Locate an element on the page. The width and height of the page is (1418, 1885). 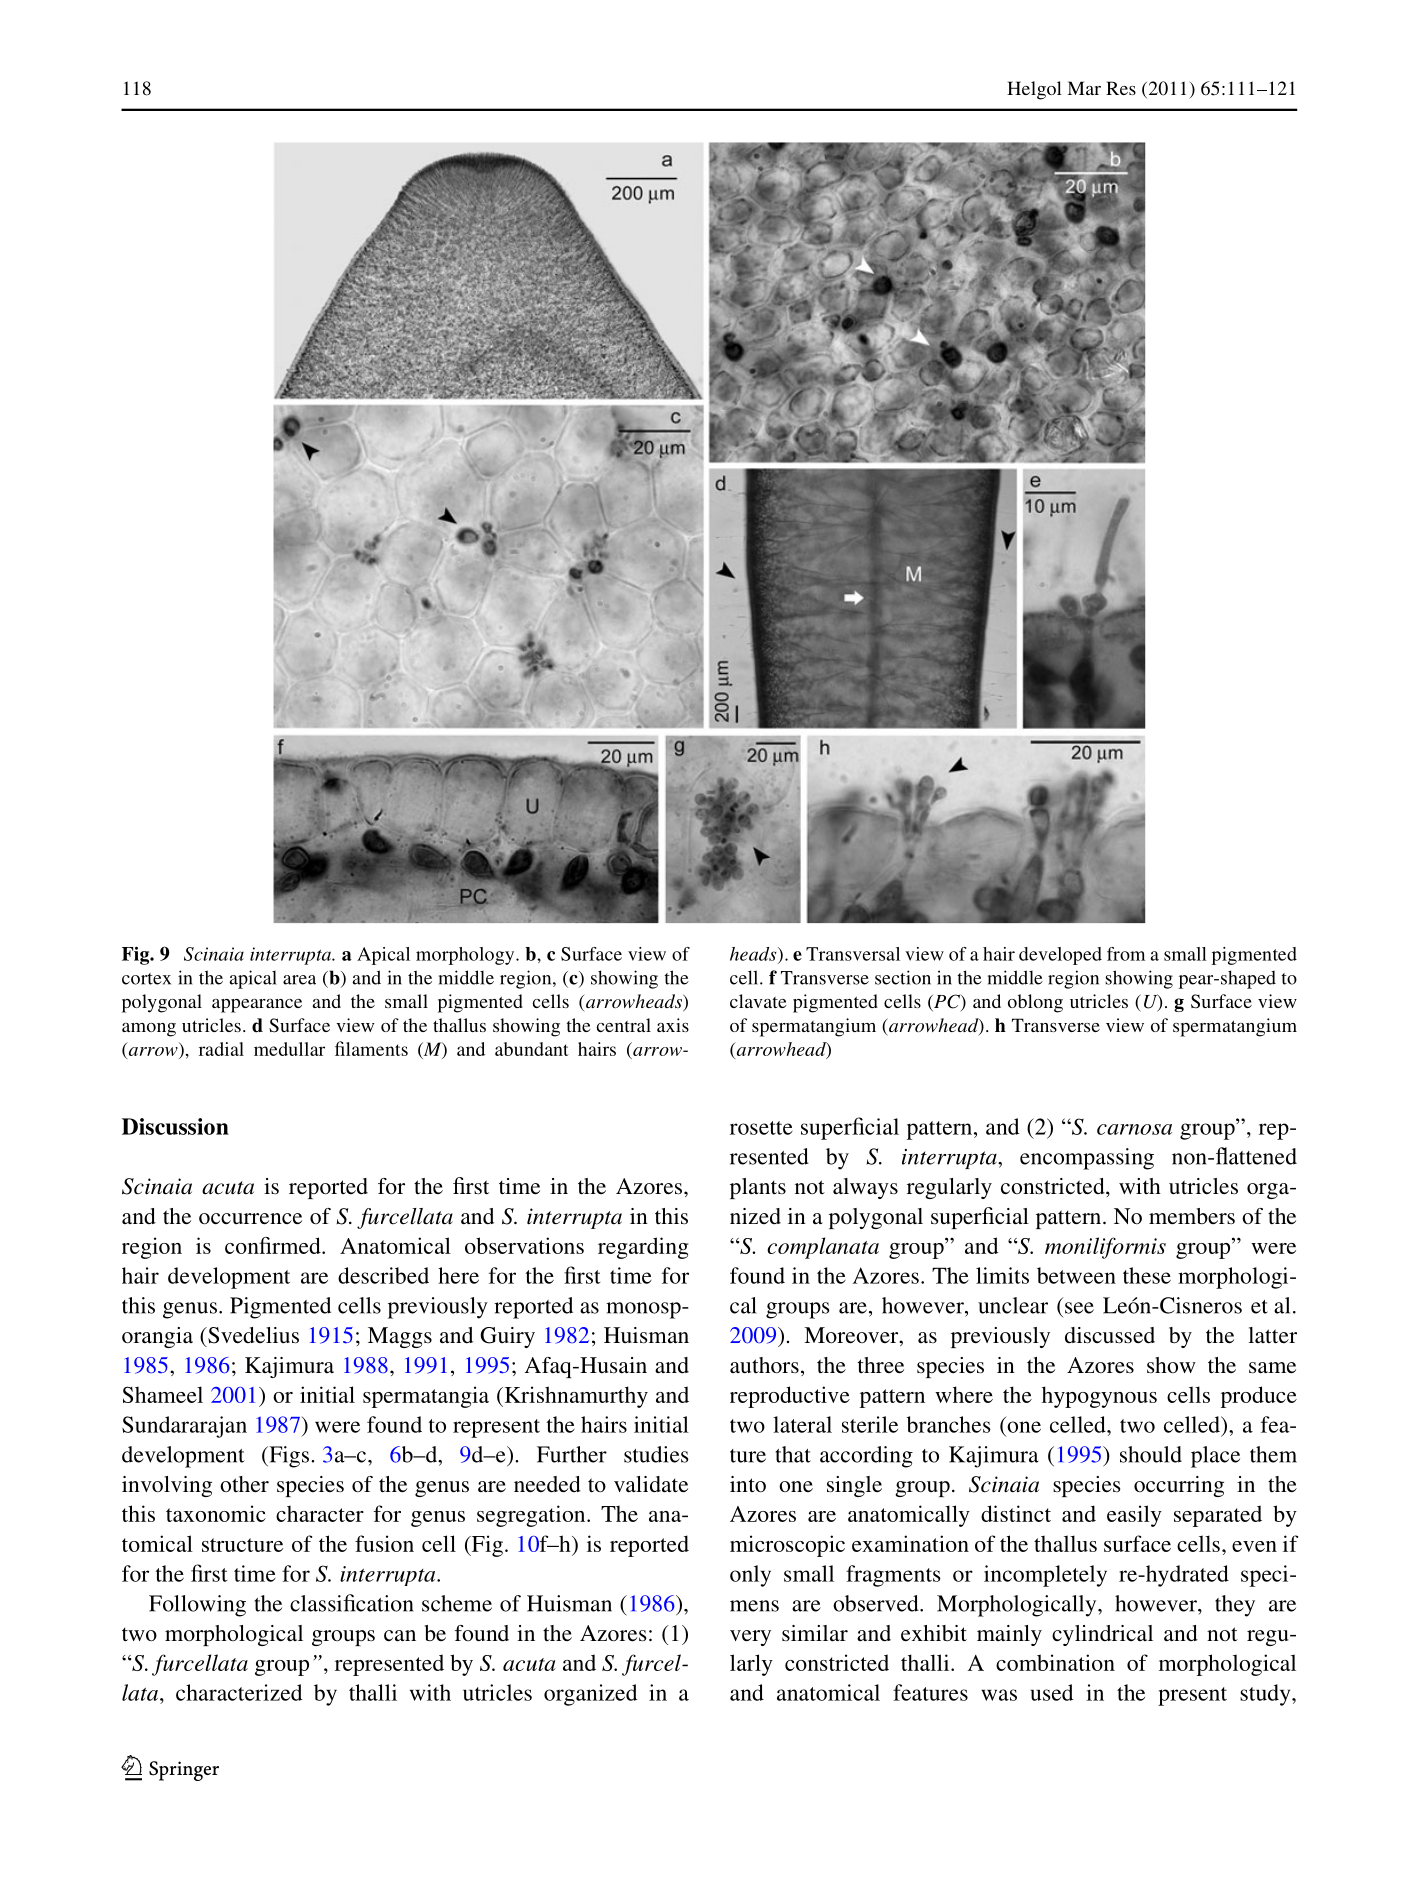
area is located at coordinates (299, 980).
